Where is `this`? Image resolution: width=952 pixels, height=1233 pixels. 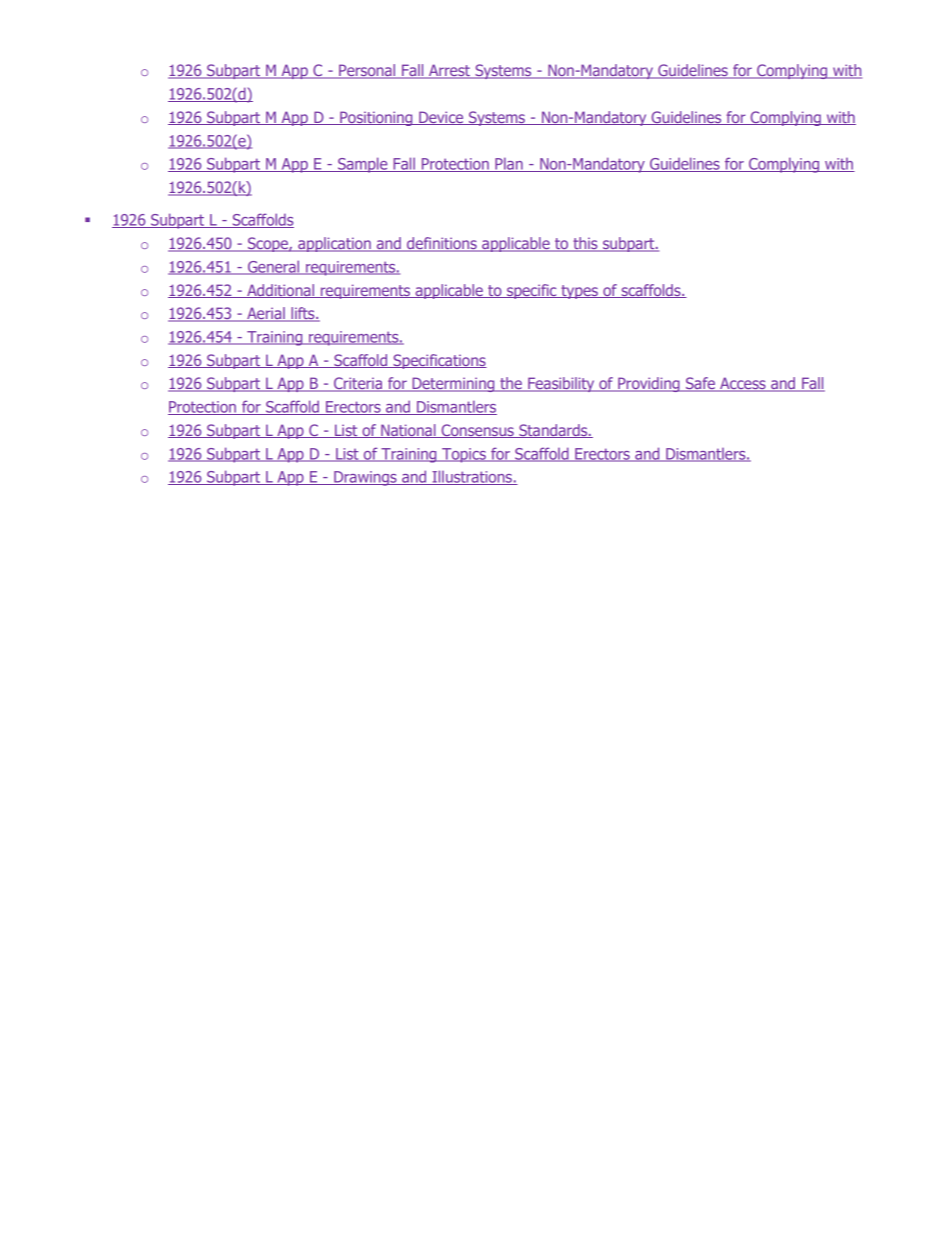
this is located at coordinates (585, 244).
